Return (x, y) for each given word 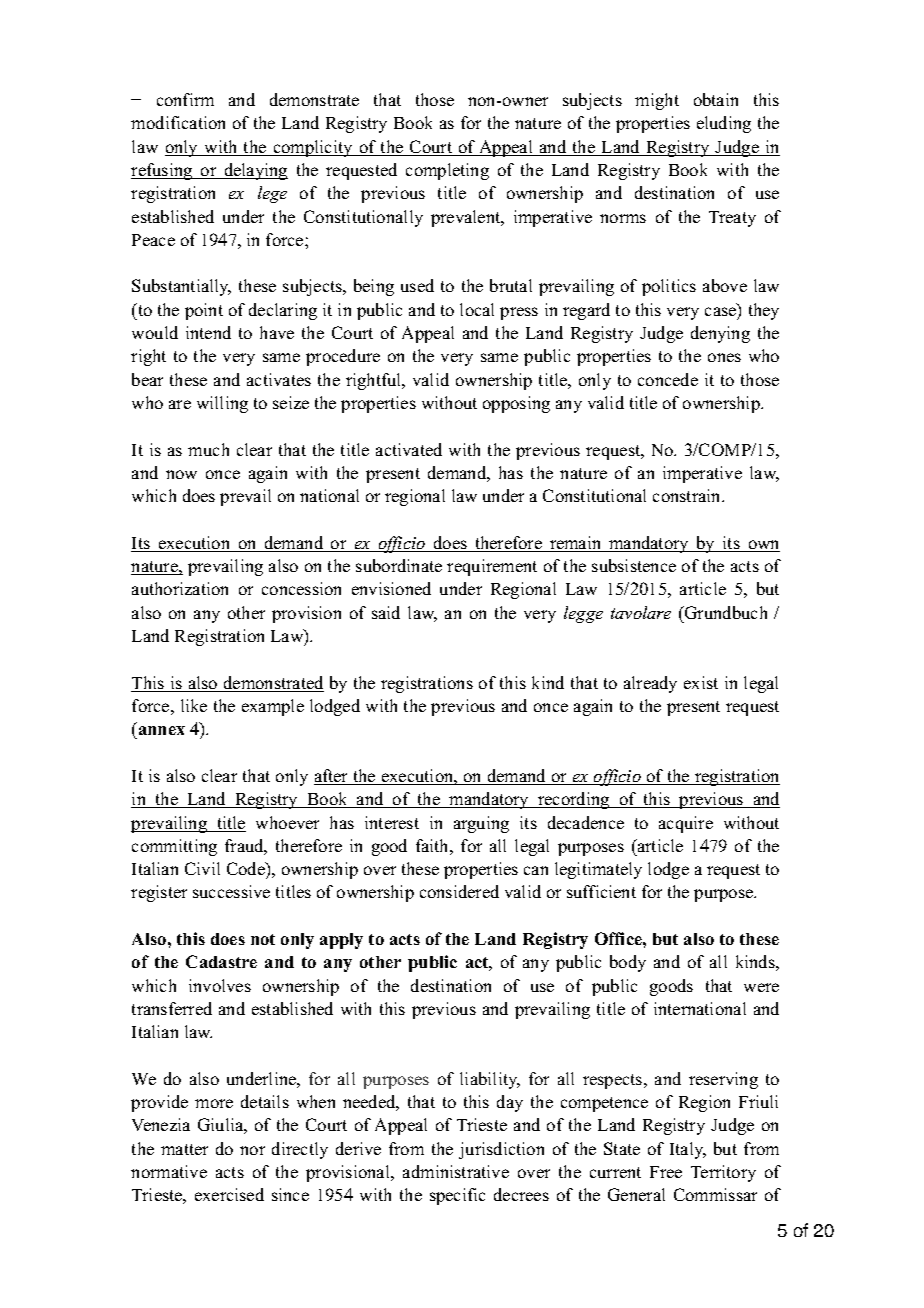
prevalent (467, 218)
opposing (516, 404)
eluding (724, 124)
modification (178, 122)
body (628, 963)
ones (724, 357)
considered (459, 891)
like (194, 705)
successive (231, 891)
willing (222, 404)
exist (701, 682)
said (386, 612)
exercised (229, 1194)
